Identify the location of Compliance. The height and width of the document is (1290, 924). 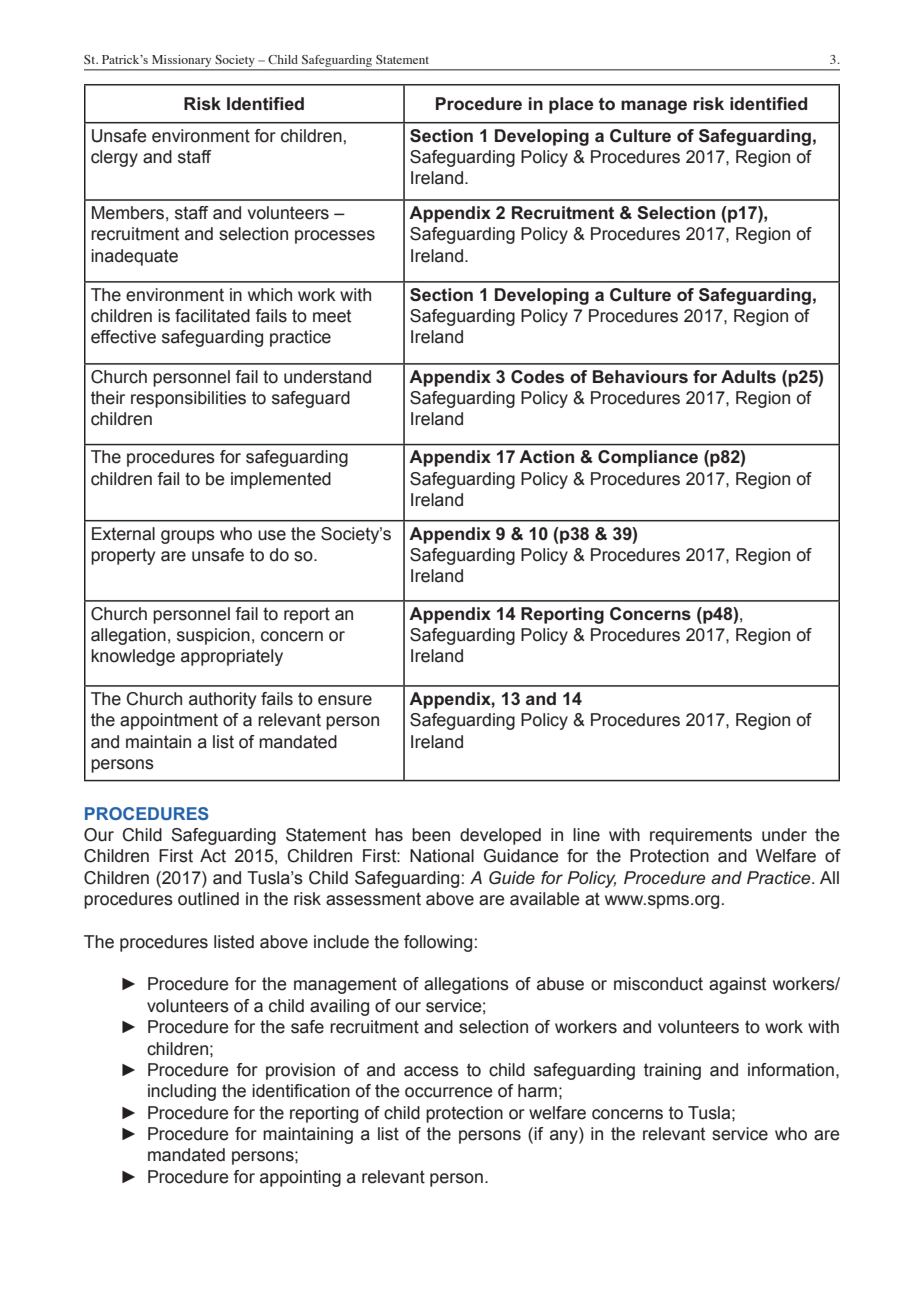
(648, 458).
